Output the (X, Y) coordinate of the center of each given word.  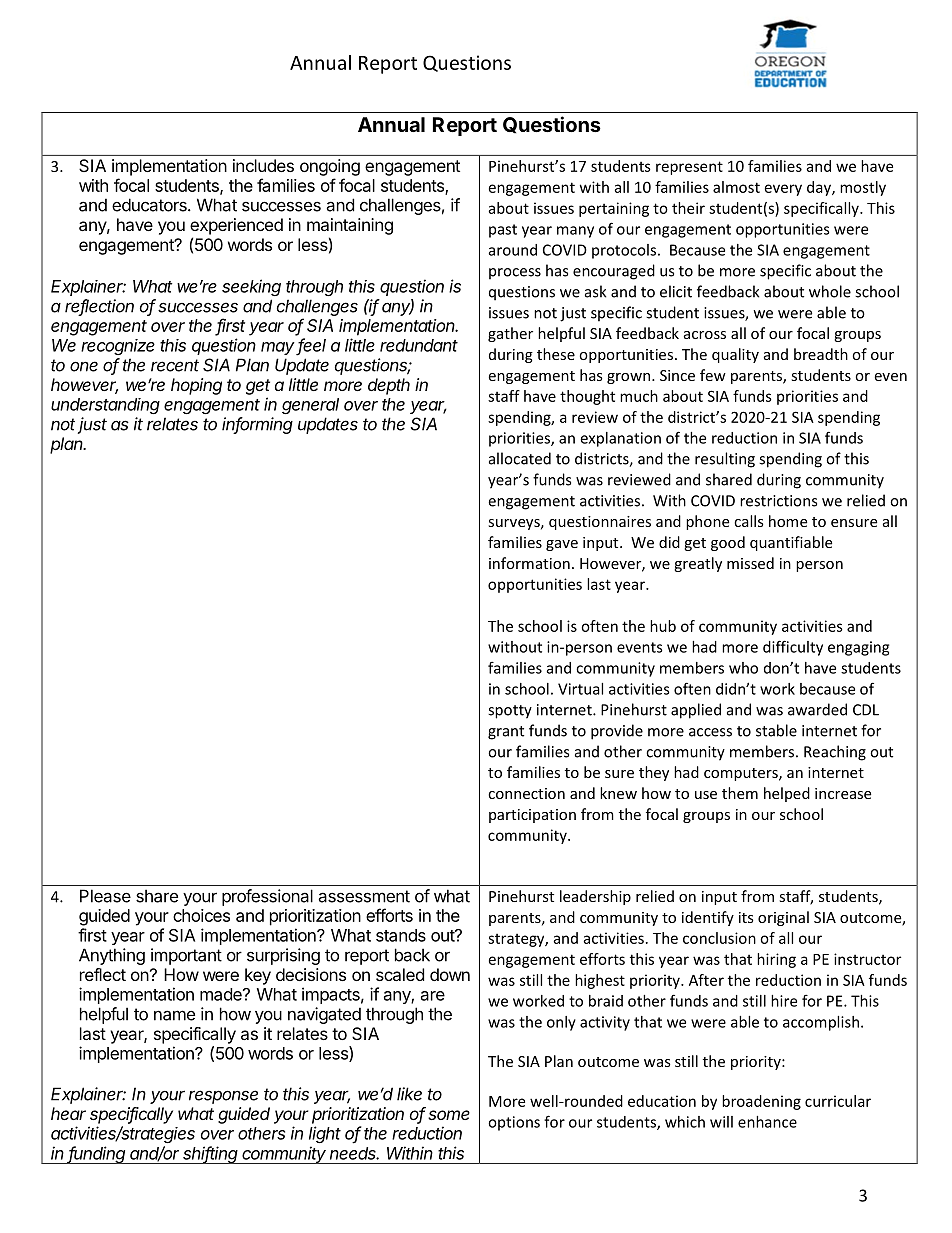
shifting (210, 1155)
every (783, 190)
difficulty (793, 648)
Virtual (580, 689)
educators (150, 205)
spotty (510, 712)
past (503, 231)
